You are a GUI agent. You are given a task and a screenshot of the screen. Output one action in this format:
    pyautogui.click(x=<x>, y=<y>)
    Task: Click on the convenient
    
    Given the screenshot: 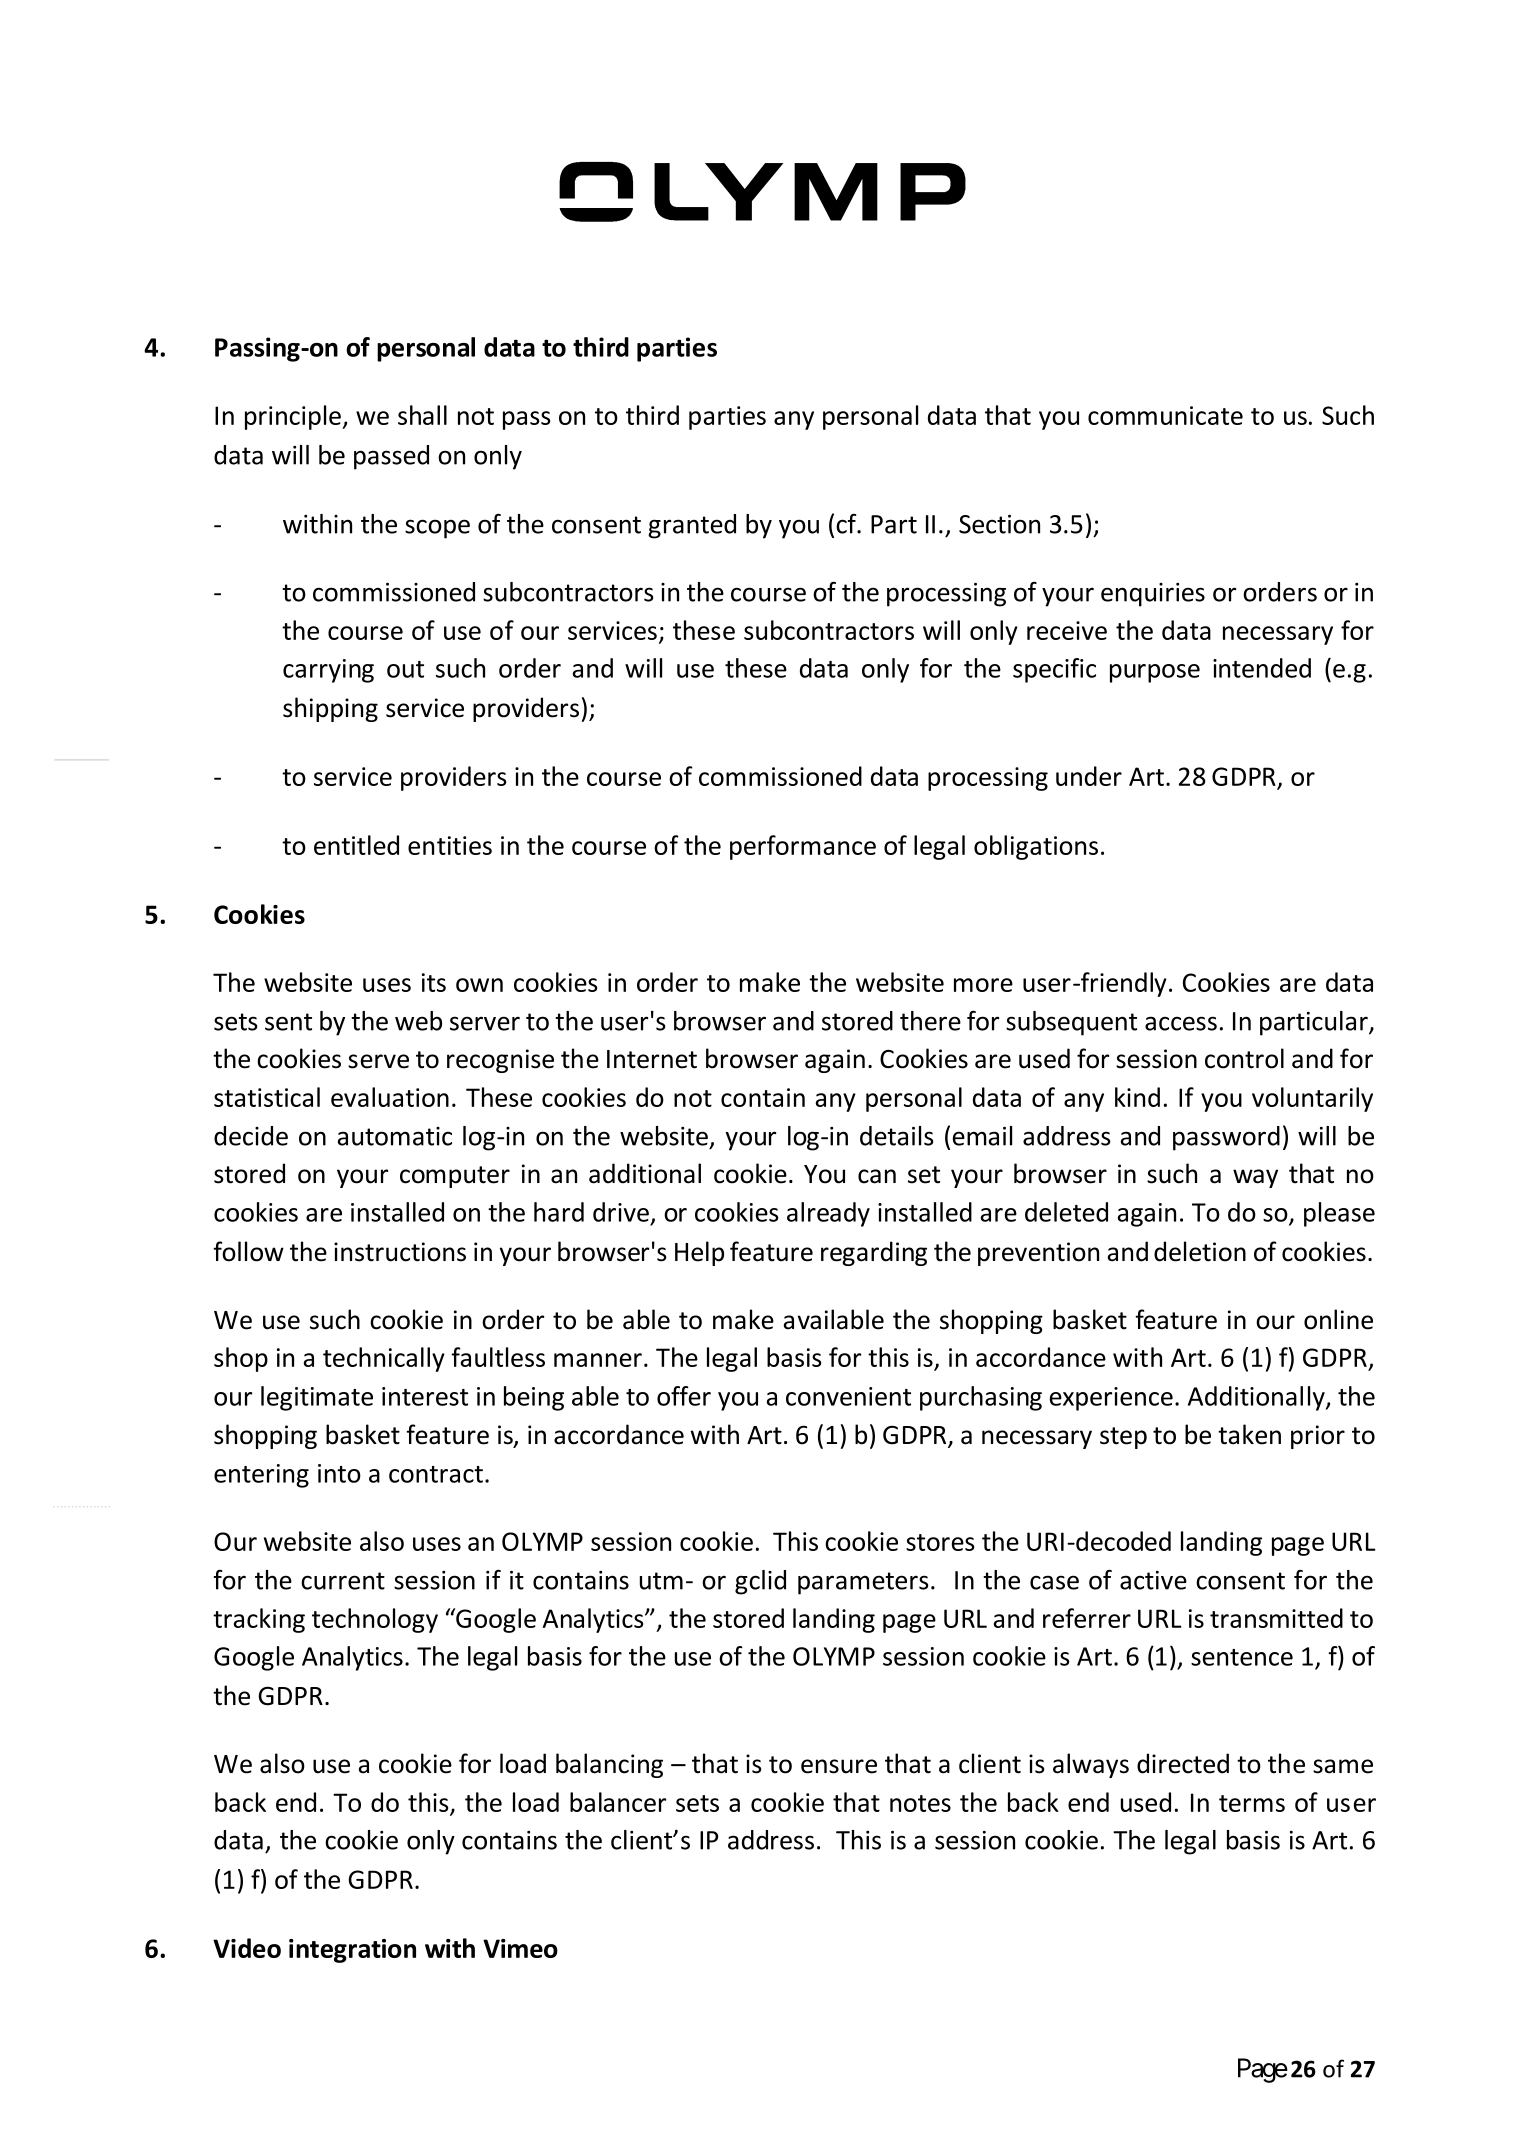 What is the action you would take?
    pyautogui.click(x=848, y=1396)
